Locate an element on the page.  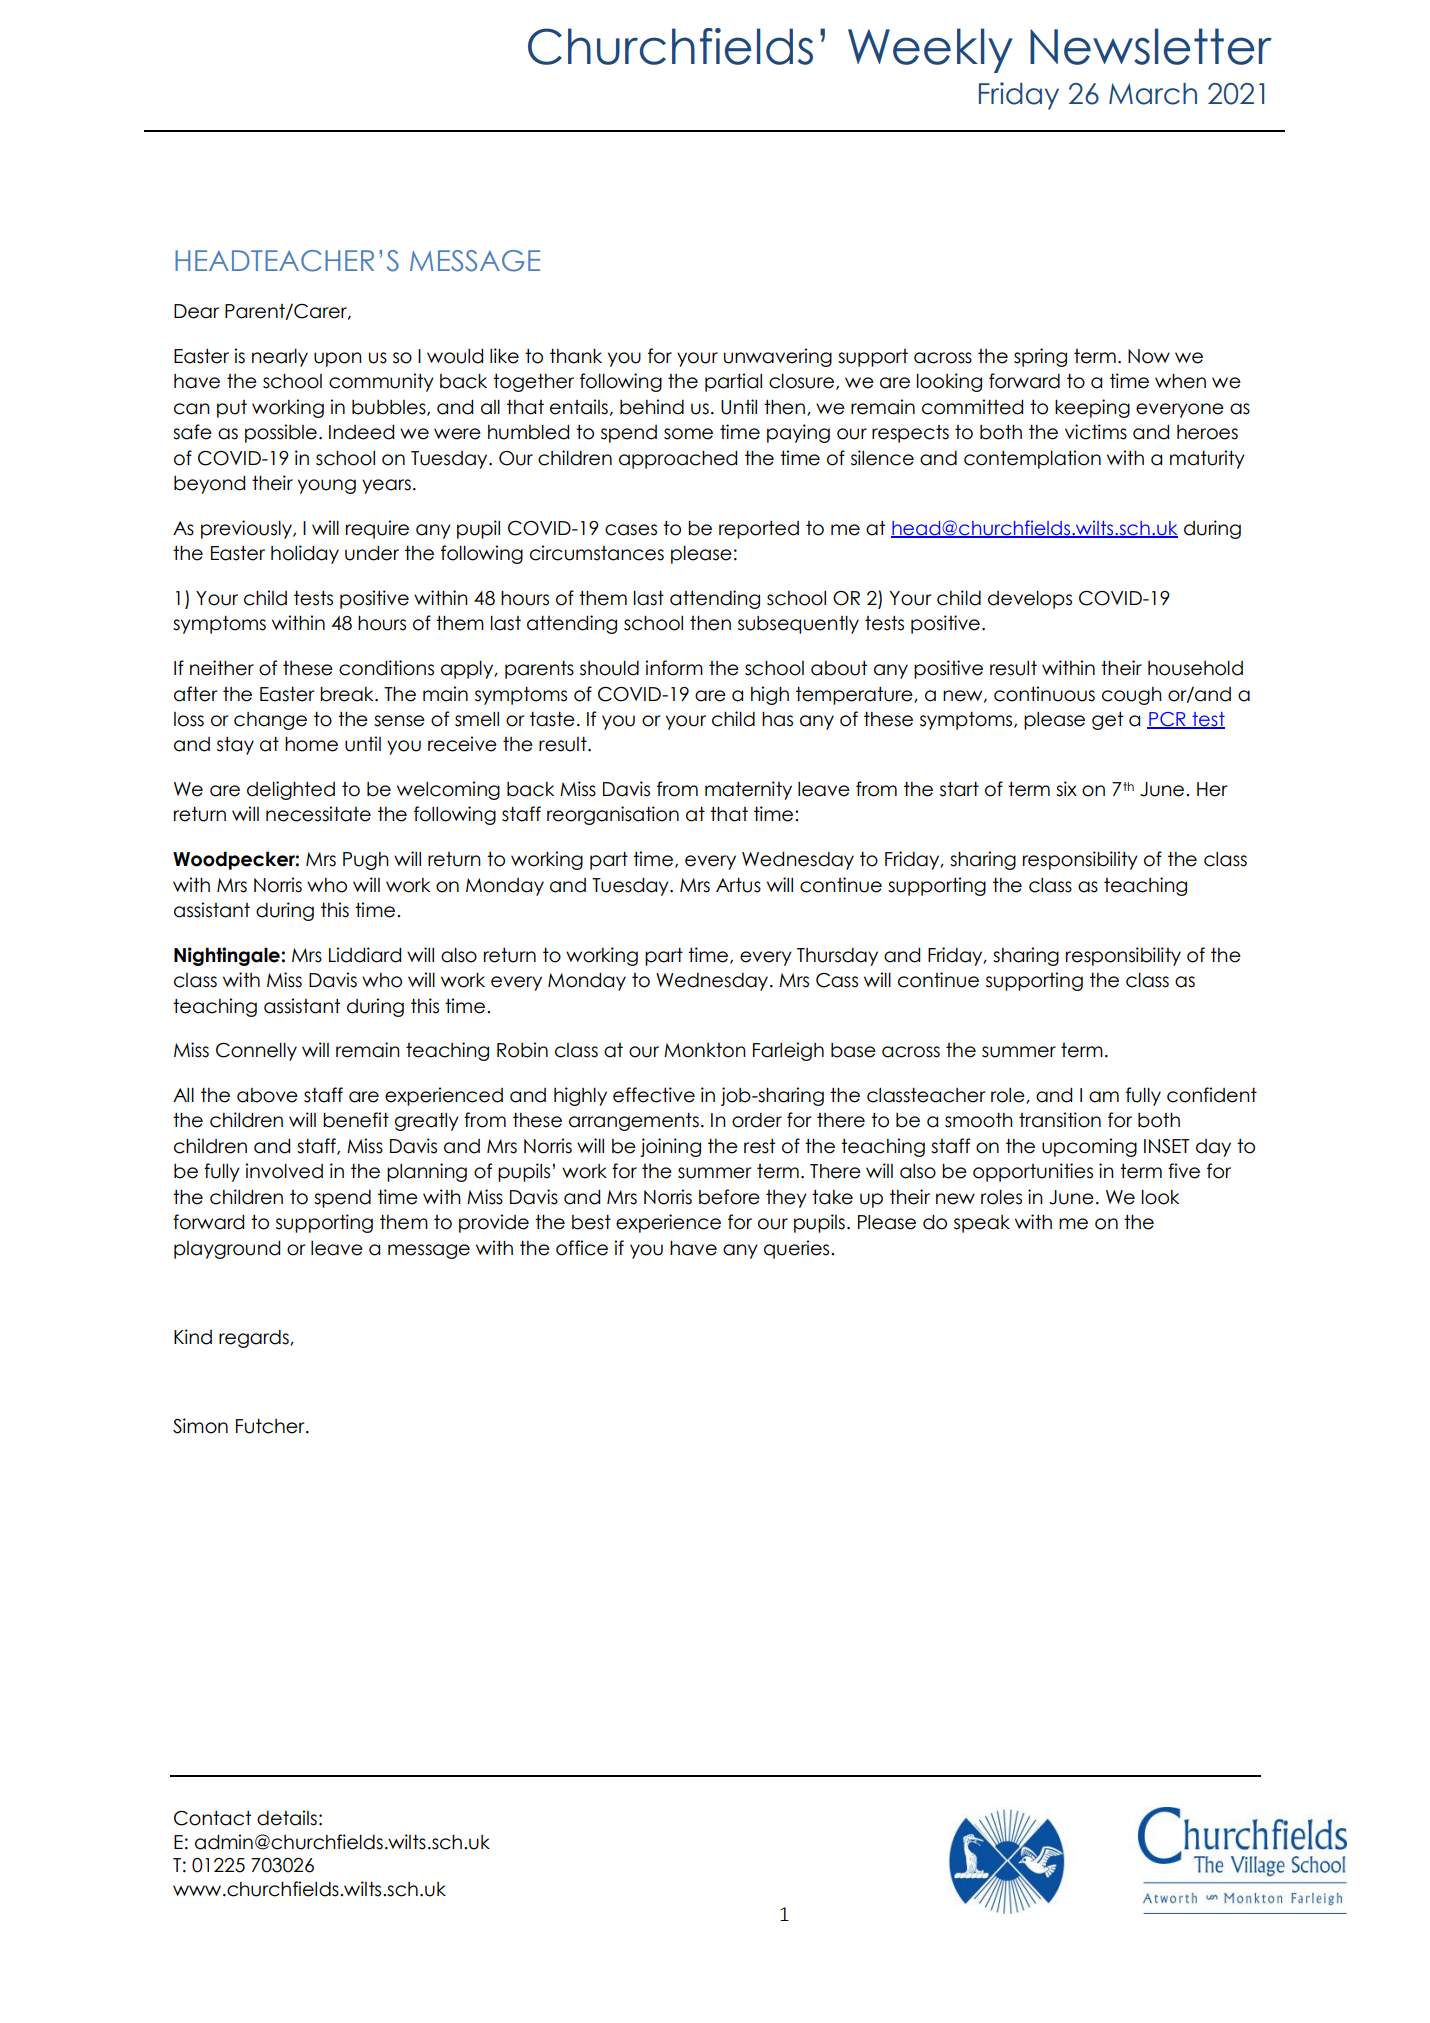
Thursday is located at coordinates (837, 957).
